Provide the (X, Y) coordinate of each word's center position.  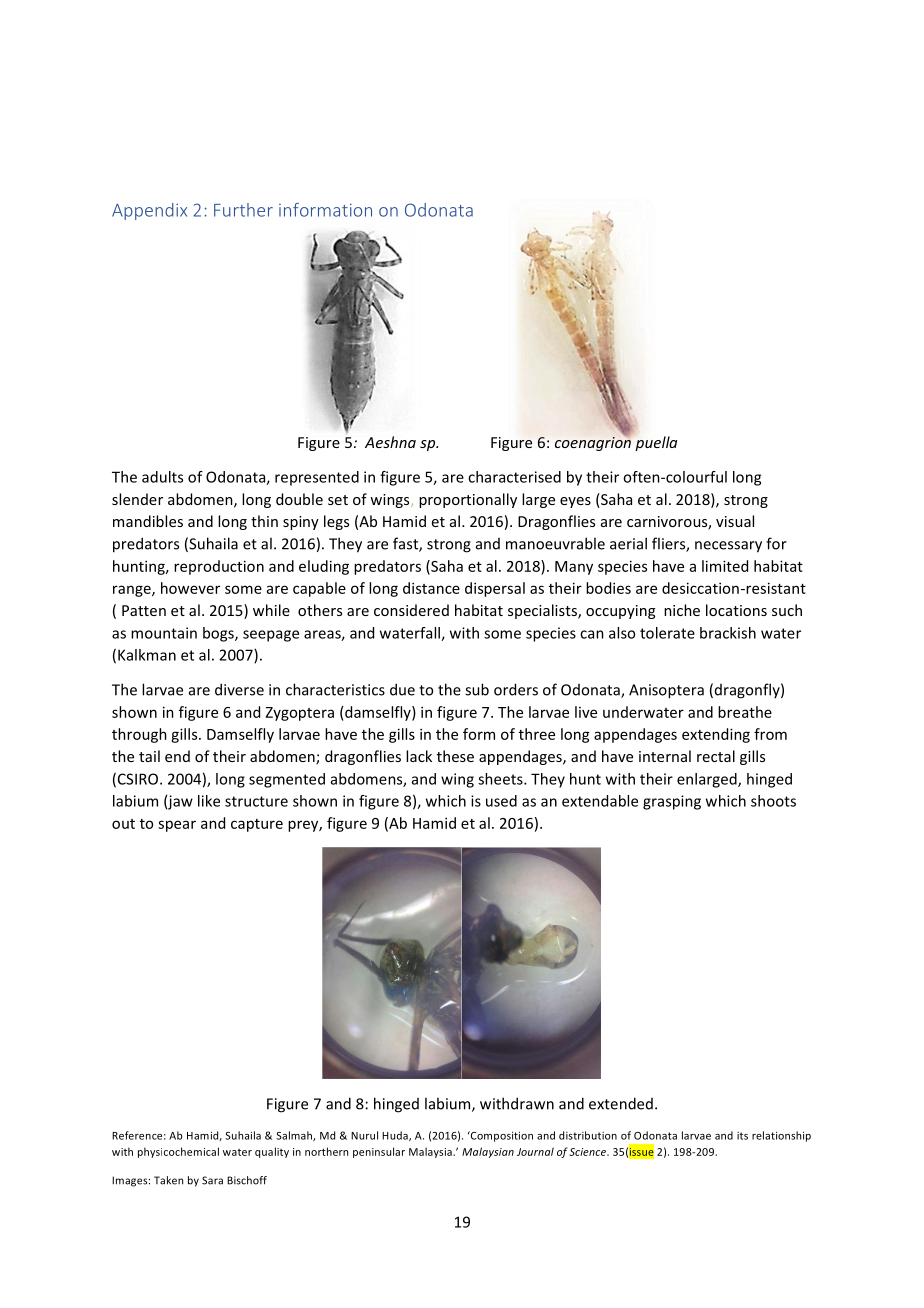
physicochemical (178, 1152)
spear (177, 826)
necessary (728, 547)
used (501, 801)
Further (243, 210)
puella (656, 443)
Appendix (149, 211)
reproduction (219, 567)
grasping (672, 802)
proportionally (468, 500)
